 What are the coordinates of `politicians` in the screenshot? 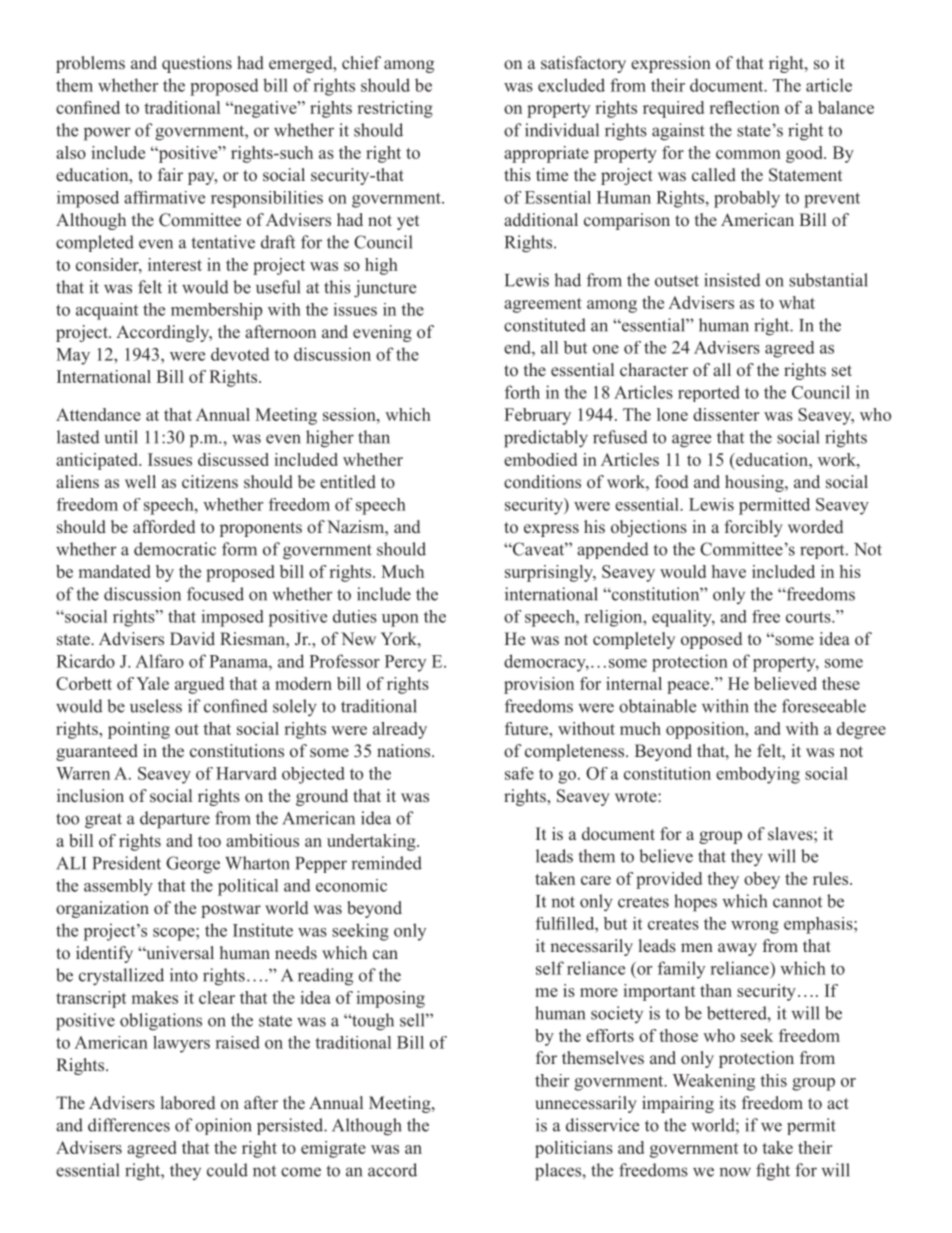 It's located at (574, 1149).
